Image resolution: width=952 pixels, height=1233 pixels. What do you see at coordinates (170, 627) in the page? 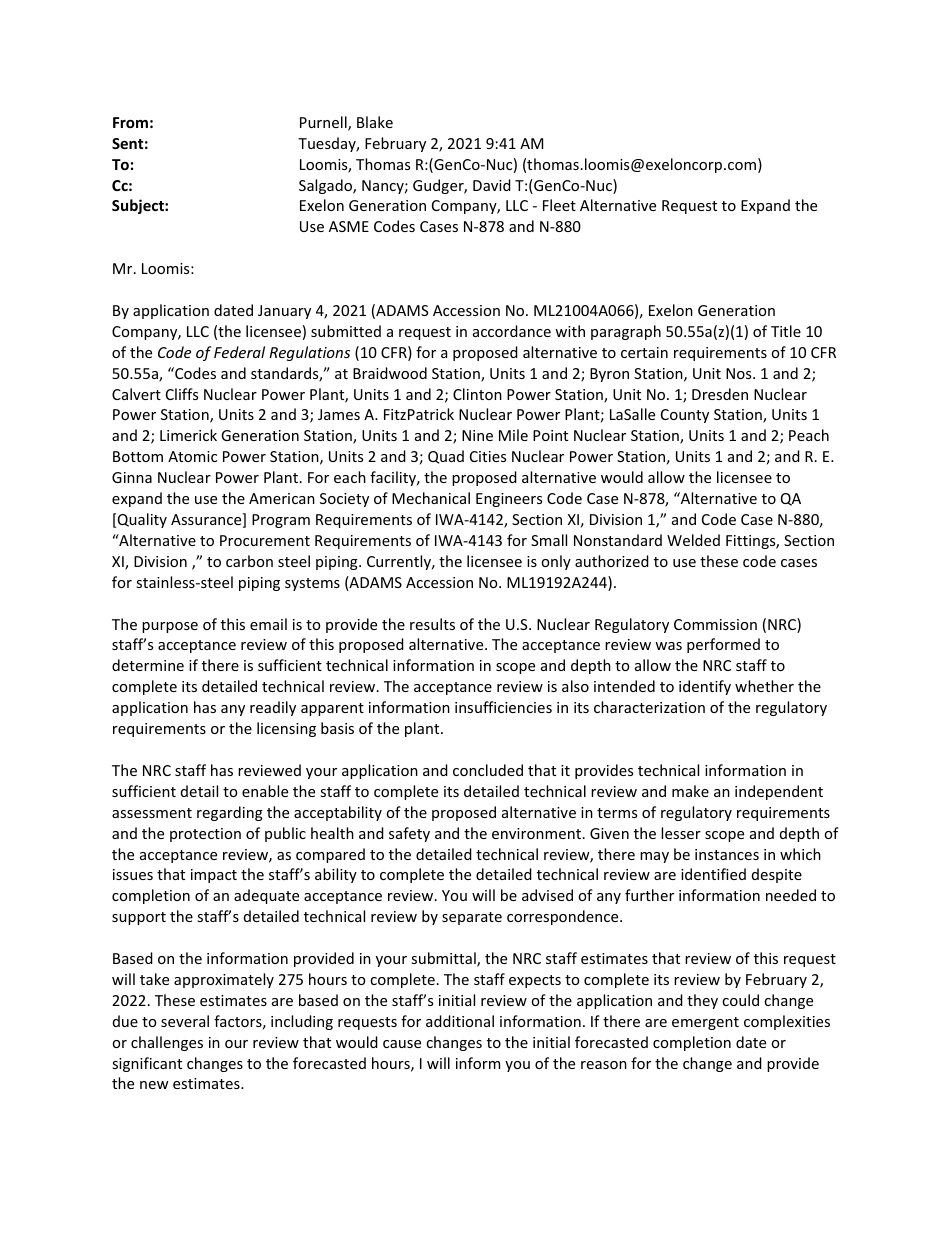
I see `purpose` at bounding box center [170, 627].
